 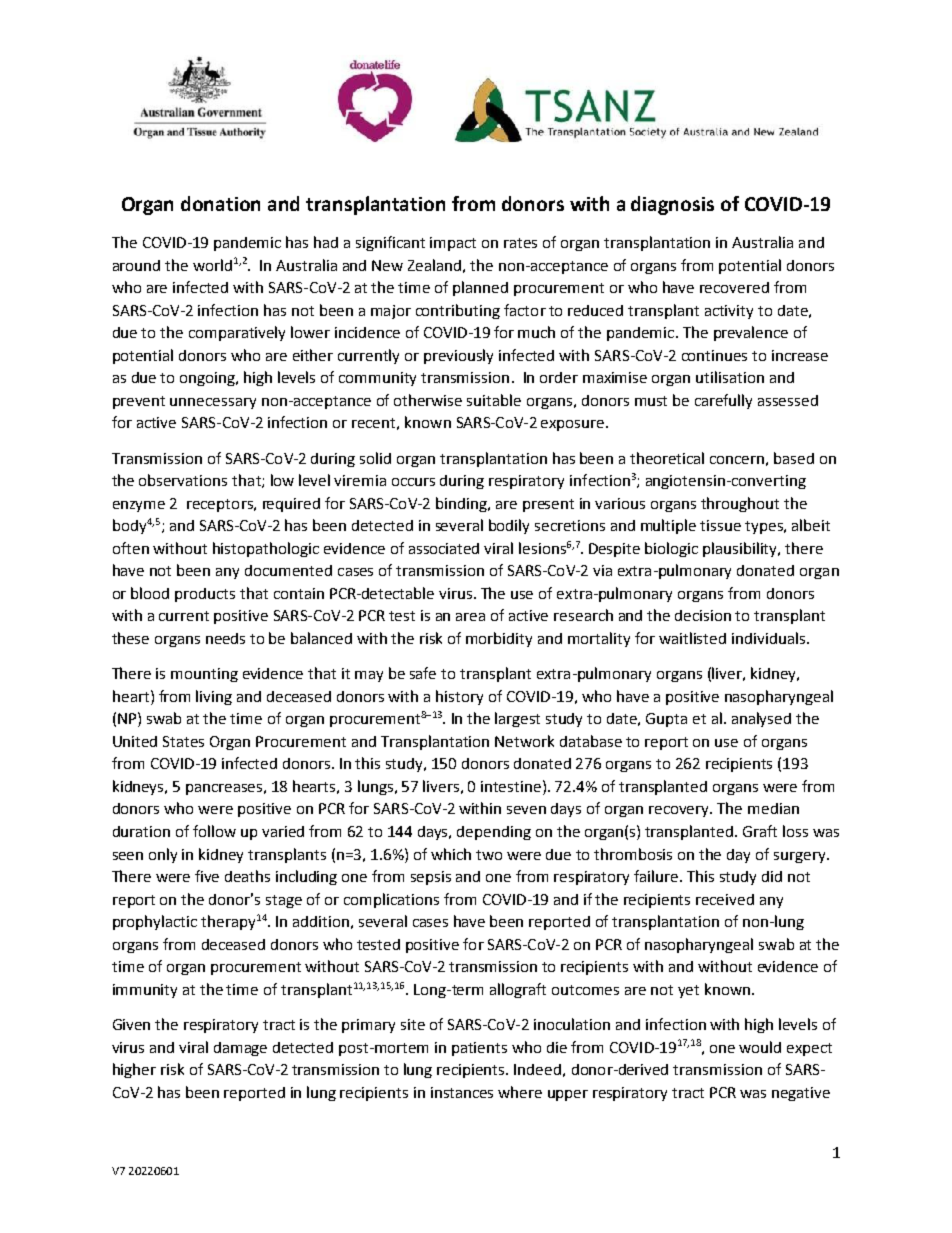 What do you see at coordinates (723, 401) in the screenshot?
I see `carefully` at bounding box center [723, 401].
